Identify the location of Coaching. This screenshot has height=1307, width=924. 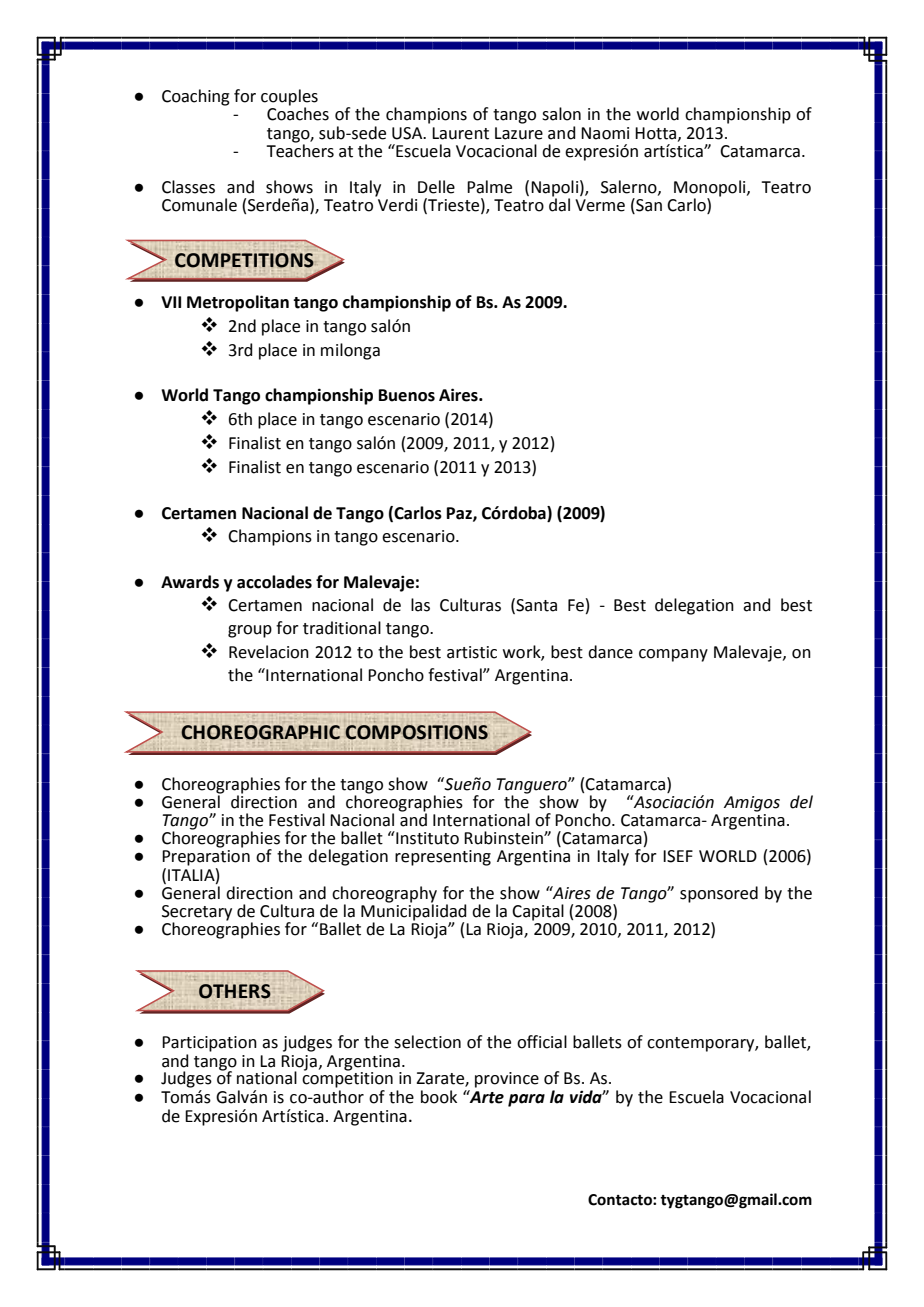
(196, 97).
